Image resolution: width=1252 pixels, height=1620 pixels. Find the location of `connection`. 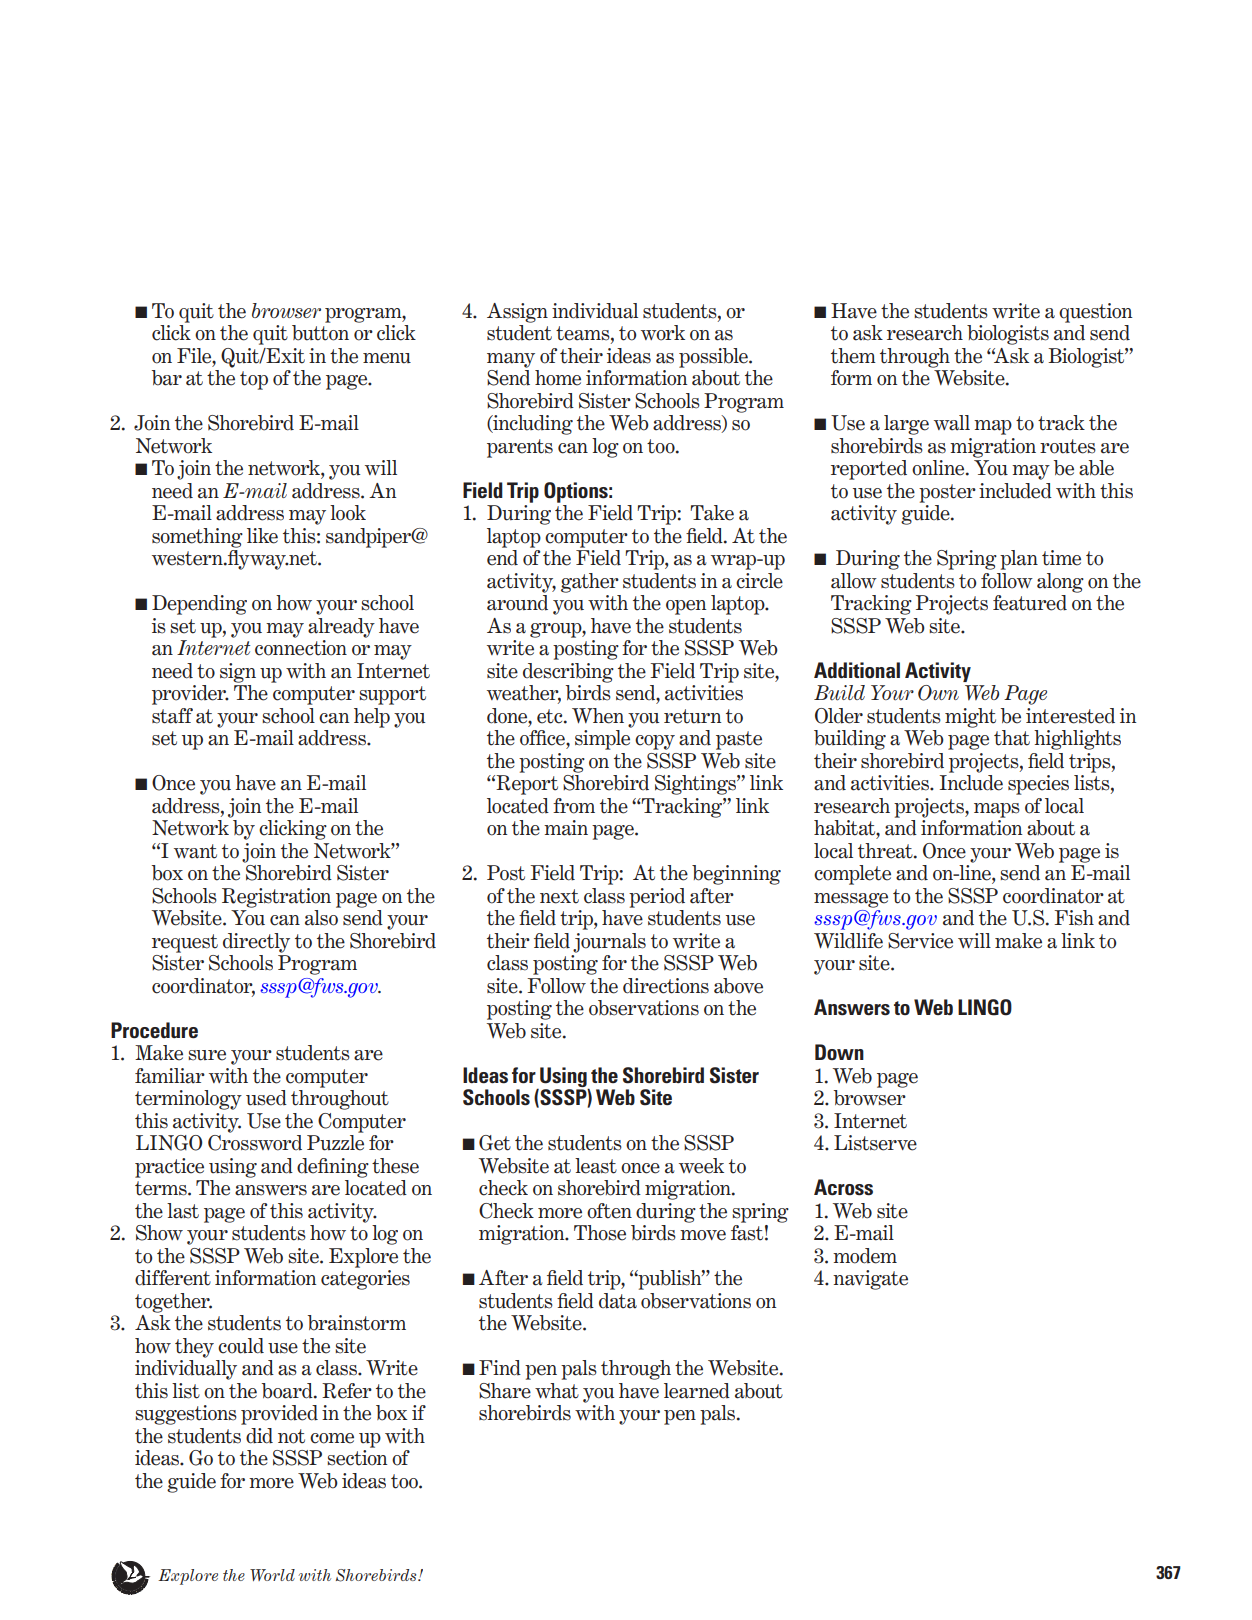

connection is located at coordinates (301, 648).
